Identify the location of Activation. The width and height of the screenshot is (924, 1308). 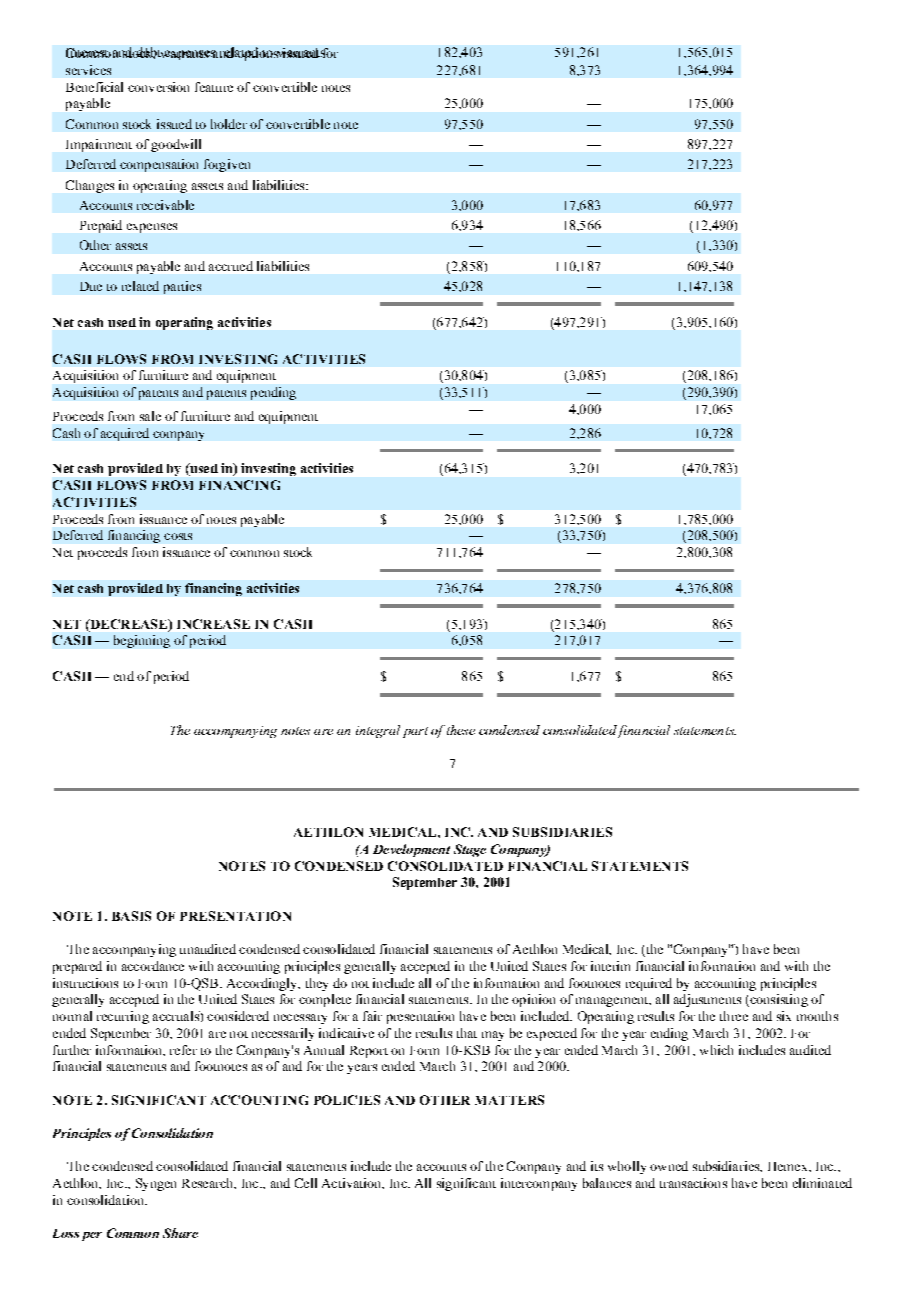
(353, 1183).
